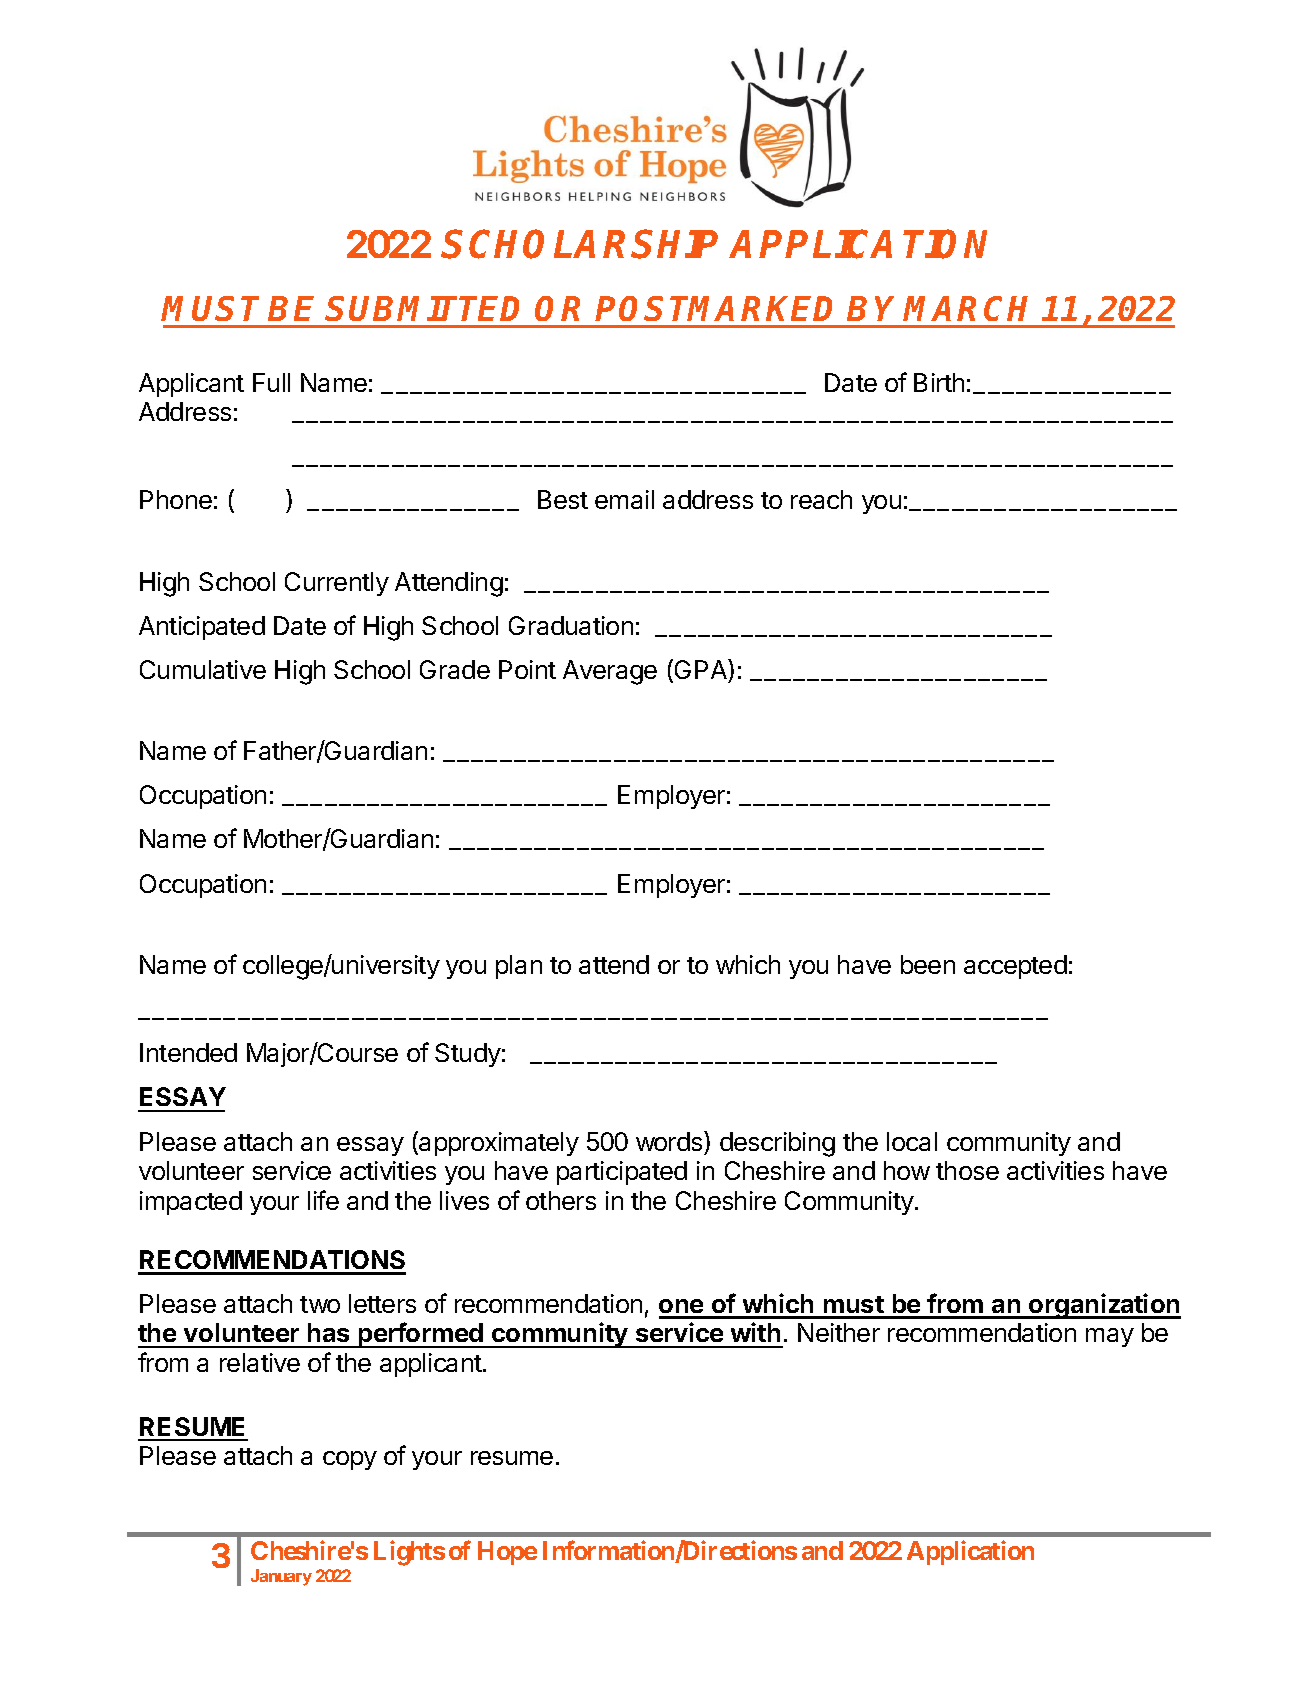 The width and height of the page is (1307, 1692). What do you see at coordinates (624, 499) in the page?
I see `email` at bounding box center [624, 499].
